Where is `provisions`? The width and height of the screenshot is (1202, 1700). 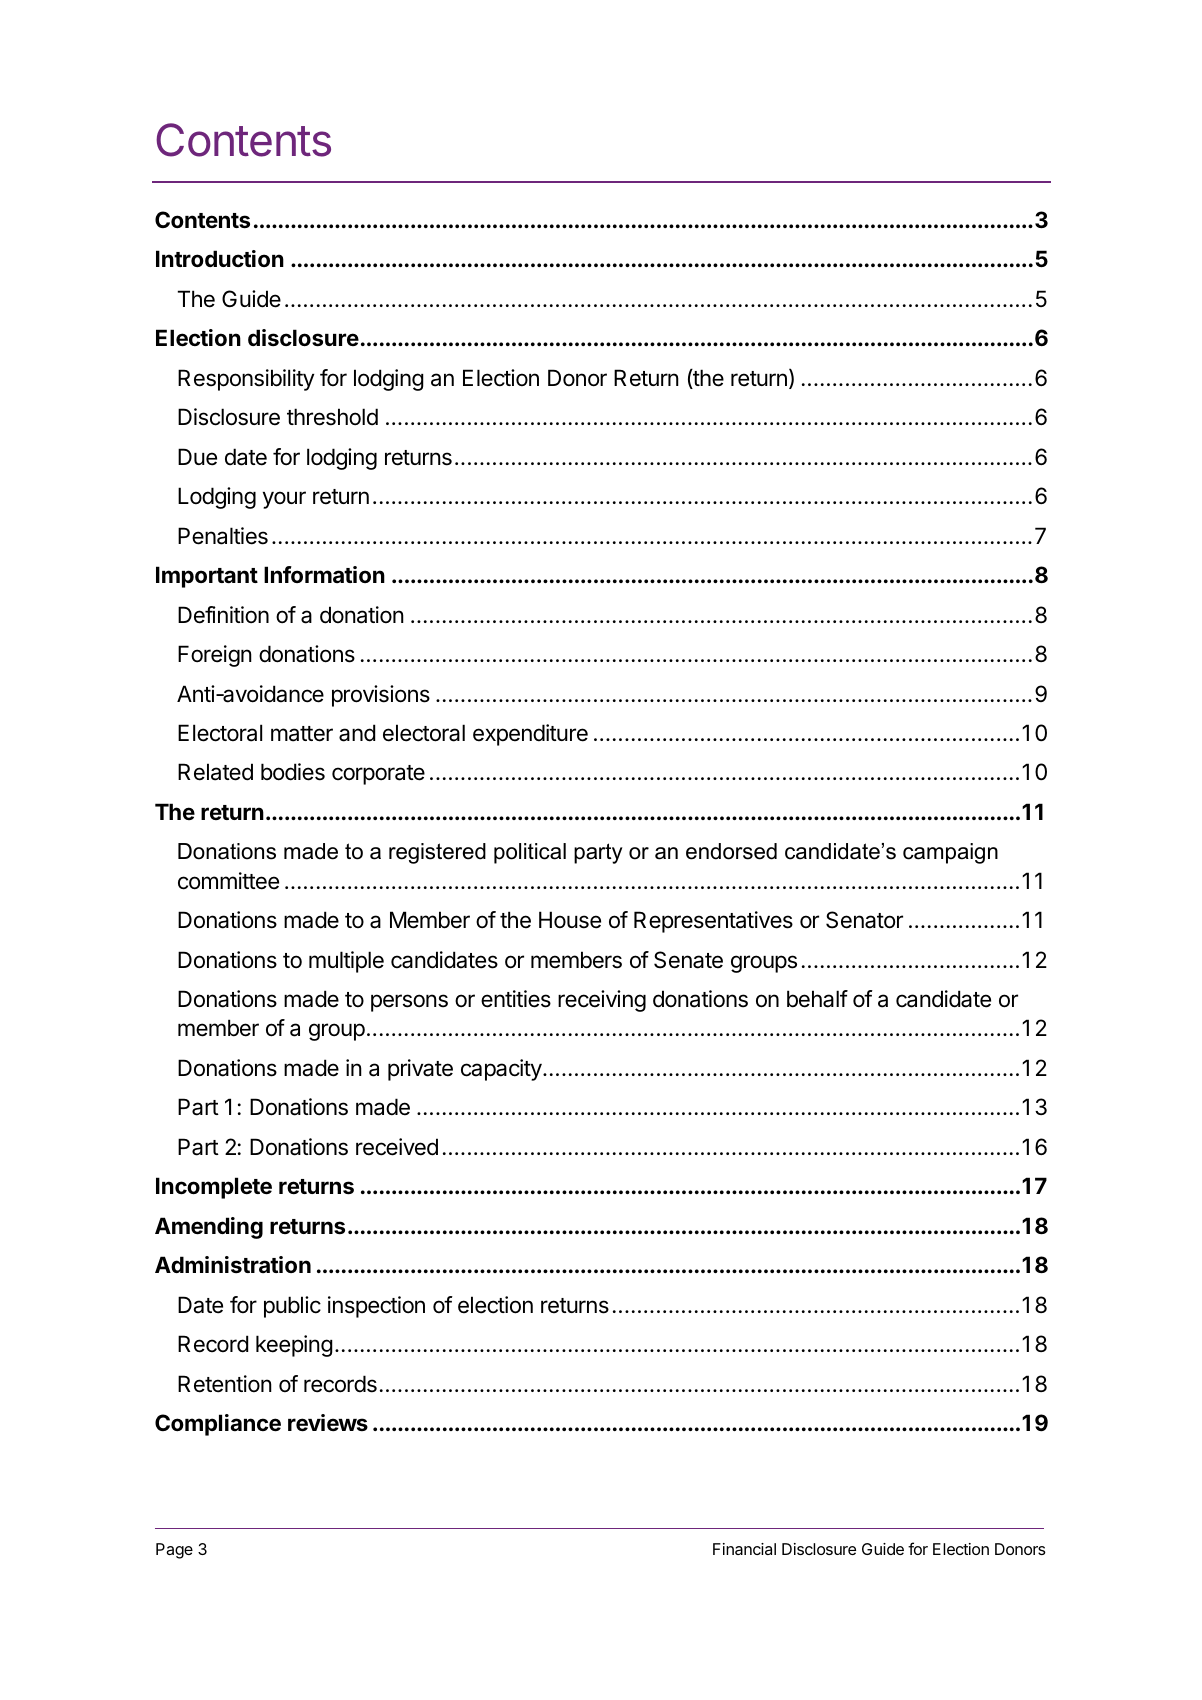 provisions is located at coordinates (381, 696).
